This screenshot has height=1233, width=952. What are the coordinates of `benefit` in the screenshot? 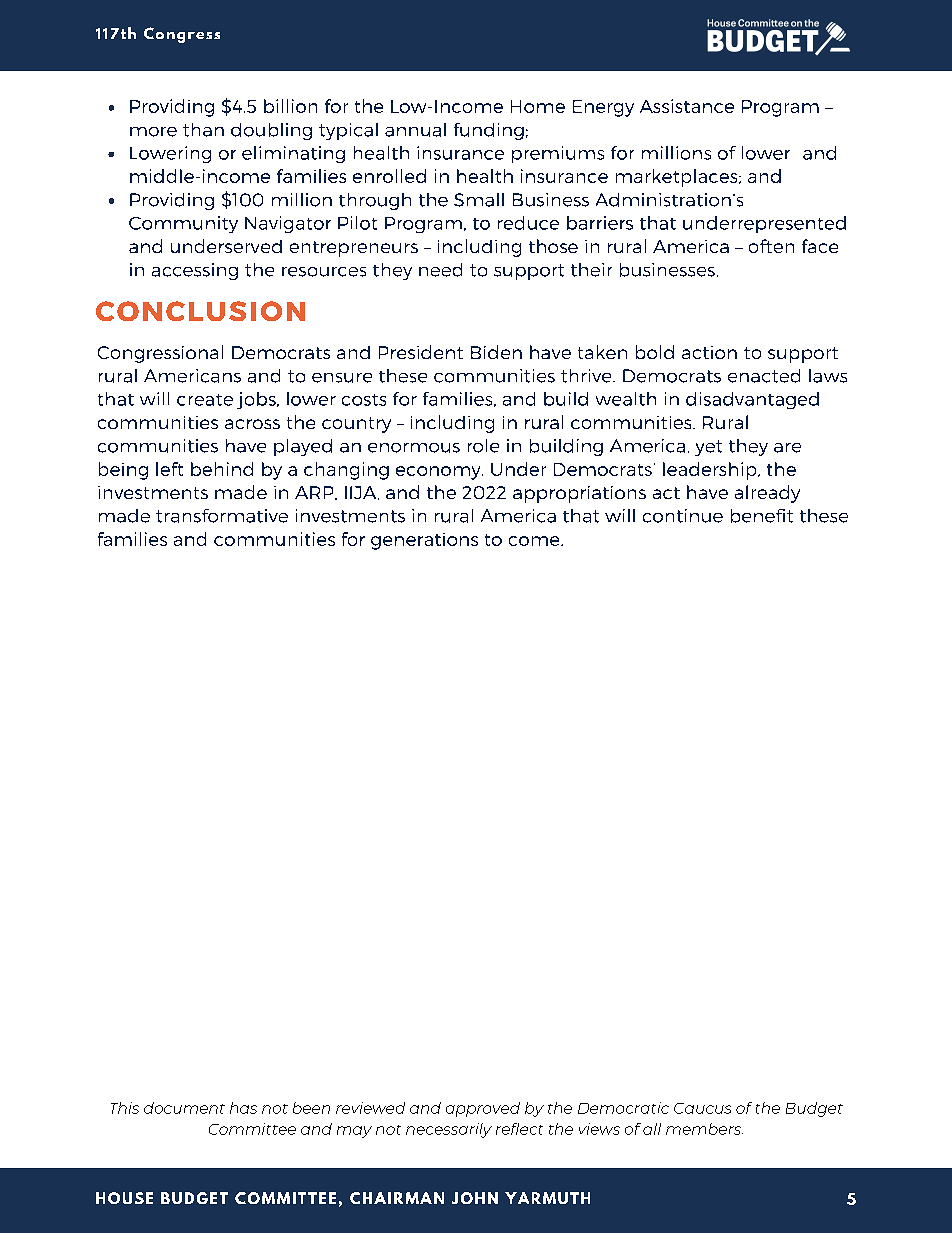 It's located at (762, 516).
